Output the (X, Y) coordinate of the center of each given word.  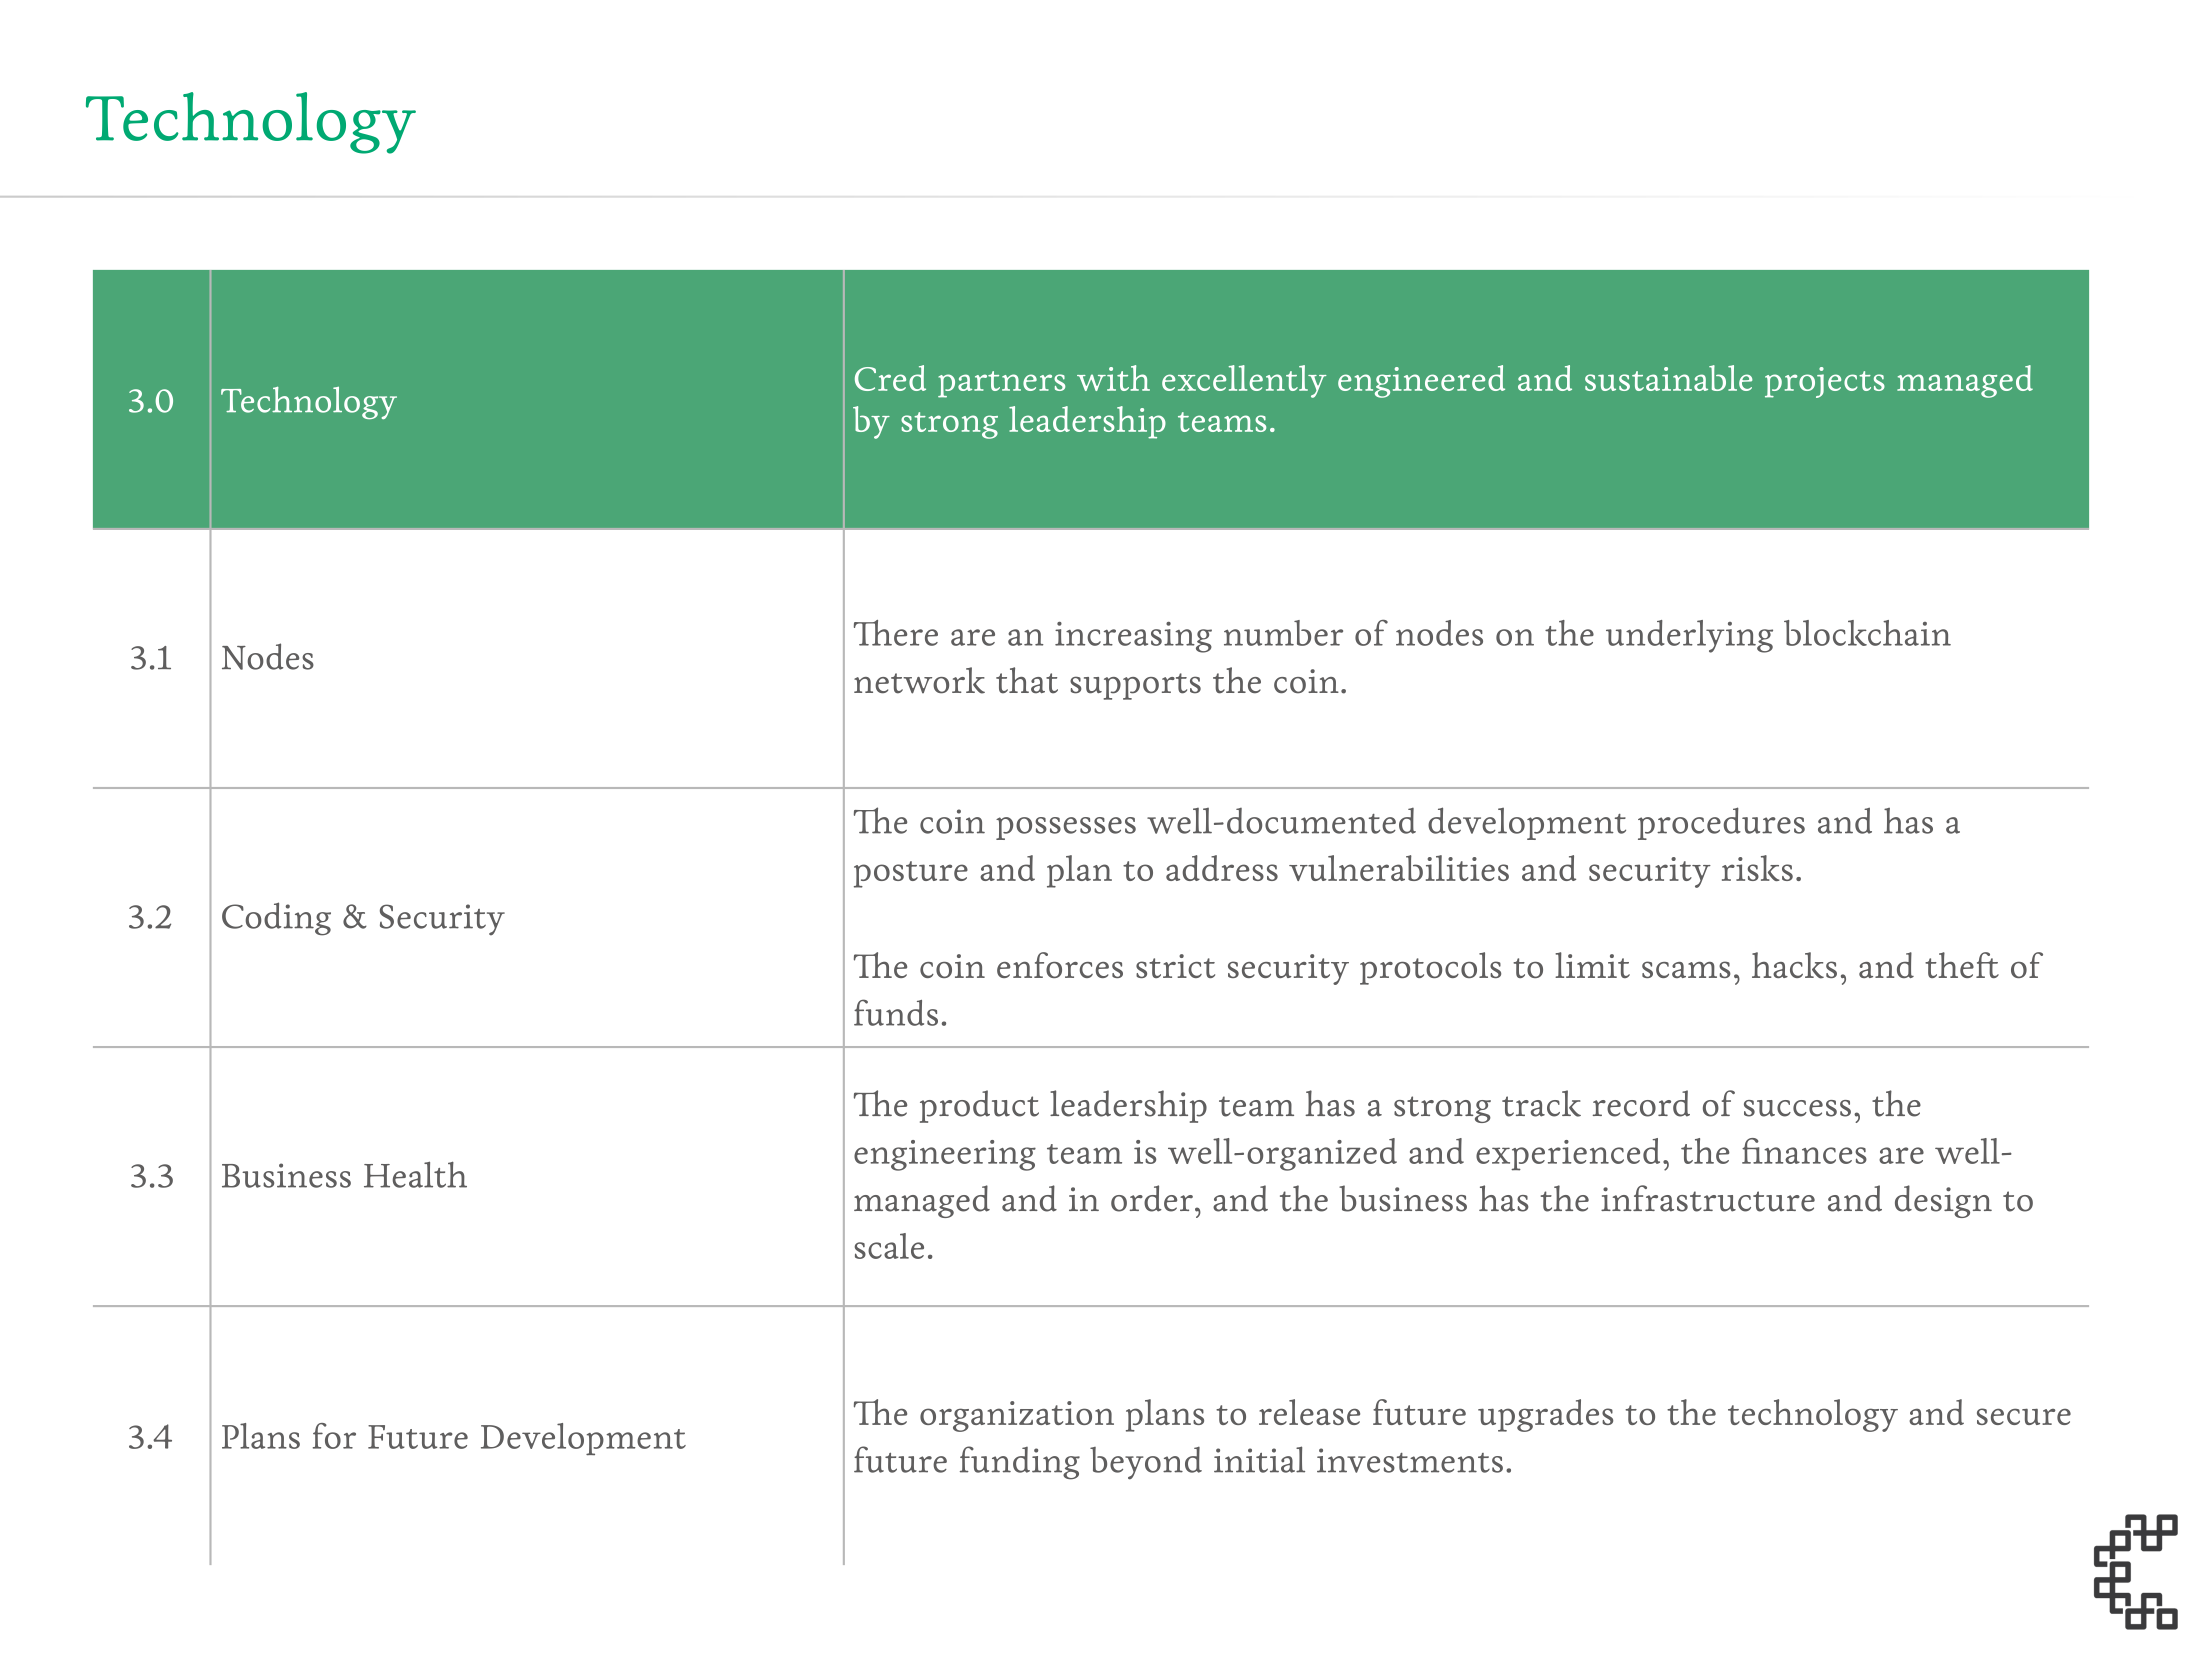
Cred (890, 378)
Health (415, 1174)
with (1113, 378)
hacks (1794, 965)
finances (1804, 1151)
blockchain (1867, 633)
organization (1017, 1416)
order (1152, 1198)
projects (1825, 382)
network (919, 680)
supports (1135, 686)
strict (1175, 966)
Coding (276, 919)
